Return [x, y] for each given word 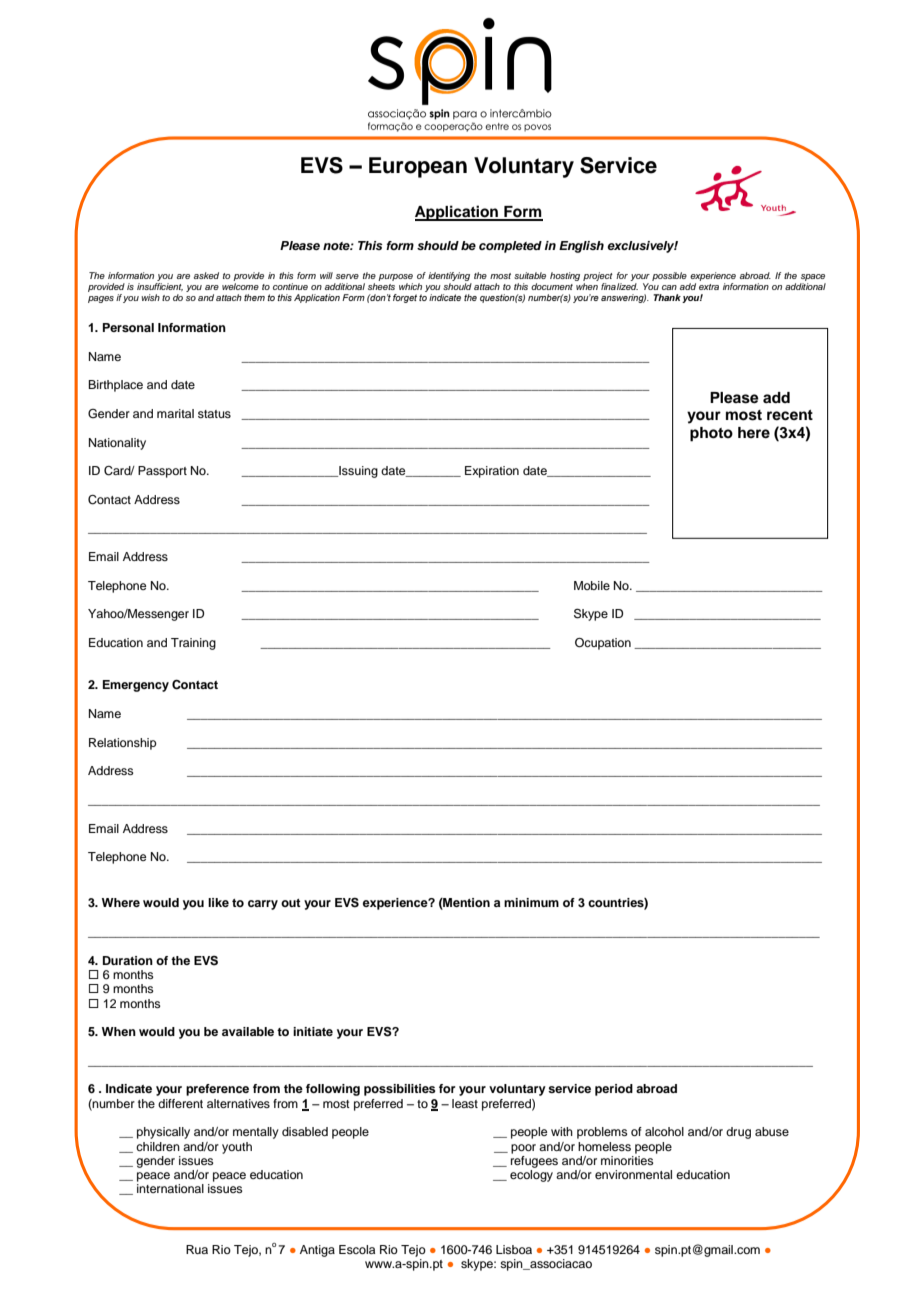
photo [711, 434]
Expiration [492, 472]
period [614, 1090]
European [418, 167]
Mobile [592, 585]
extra [709, 287]
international [170, 1188]
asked [206, 275]
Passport [162, 472]
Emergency [136, 686]
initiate [313, 1031]
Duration [128, 960]
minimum [531, 902]
